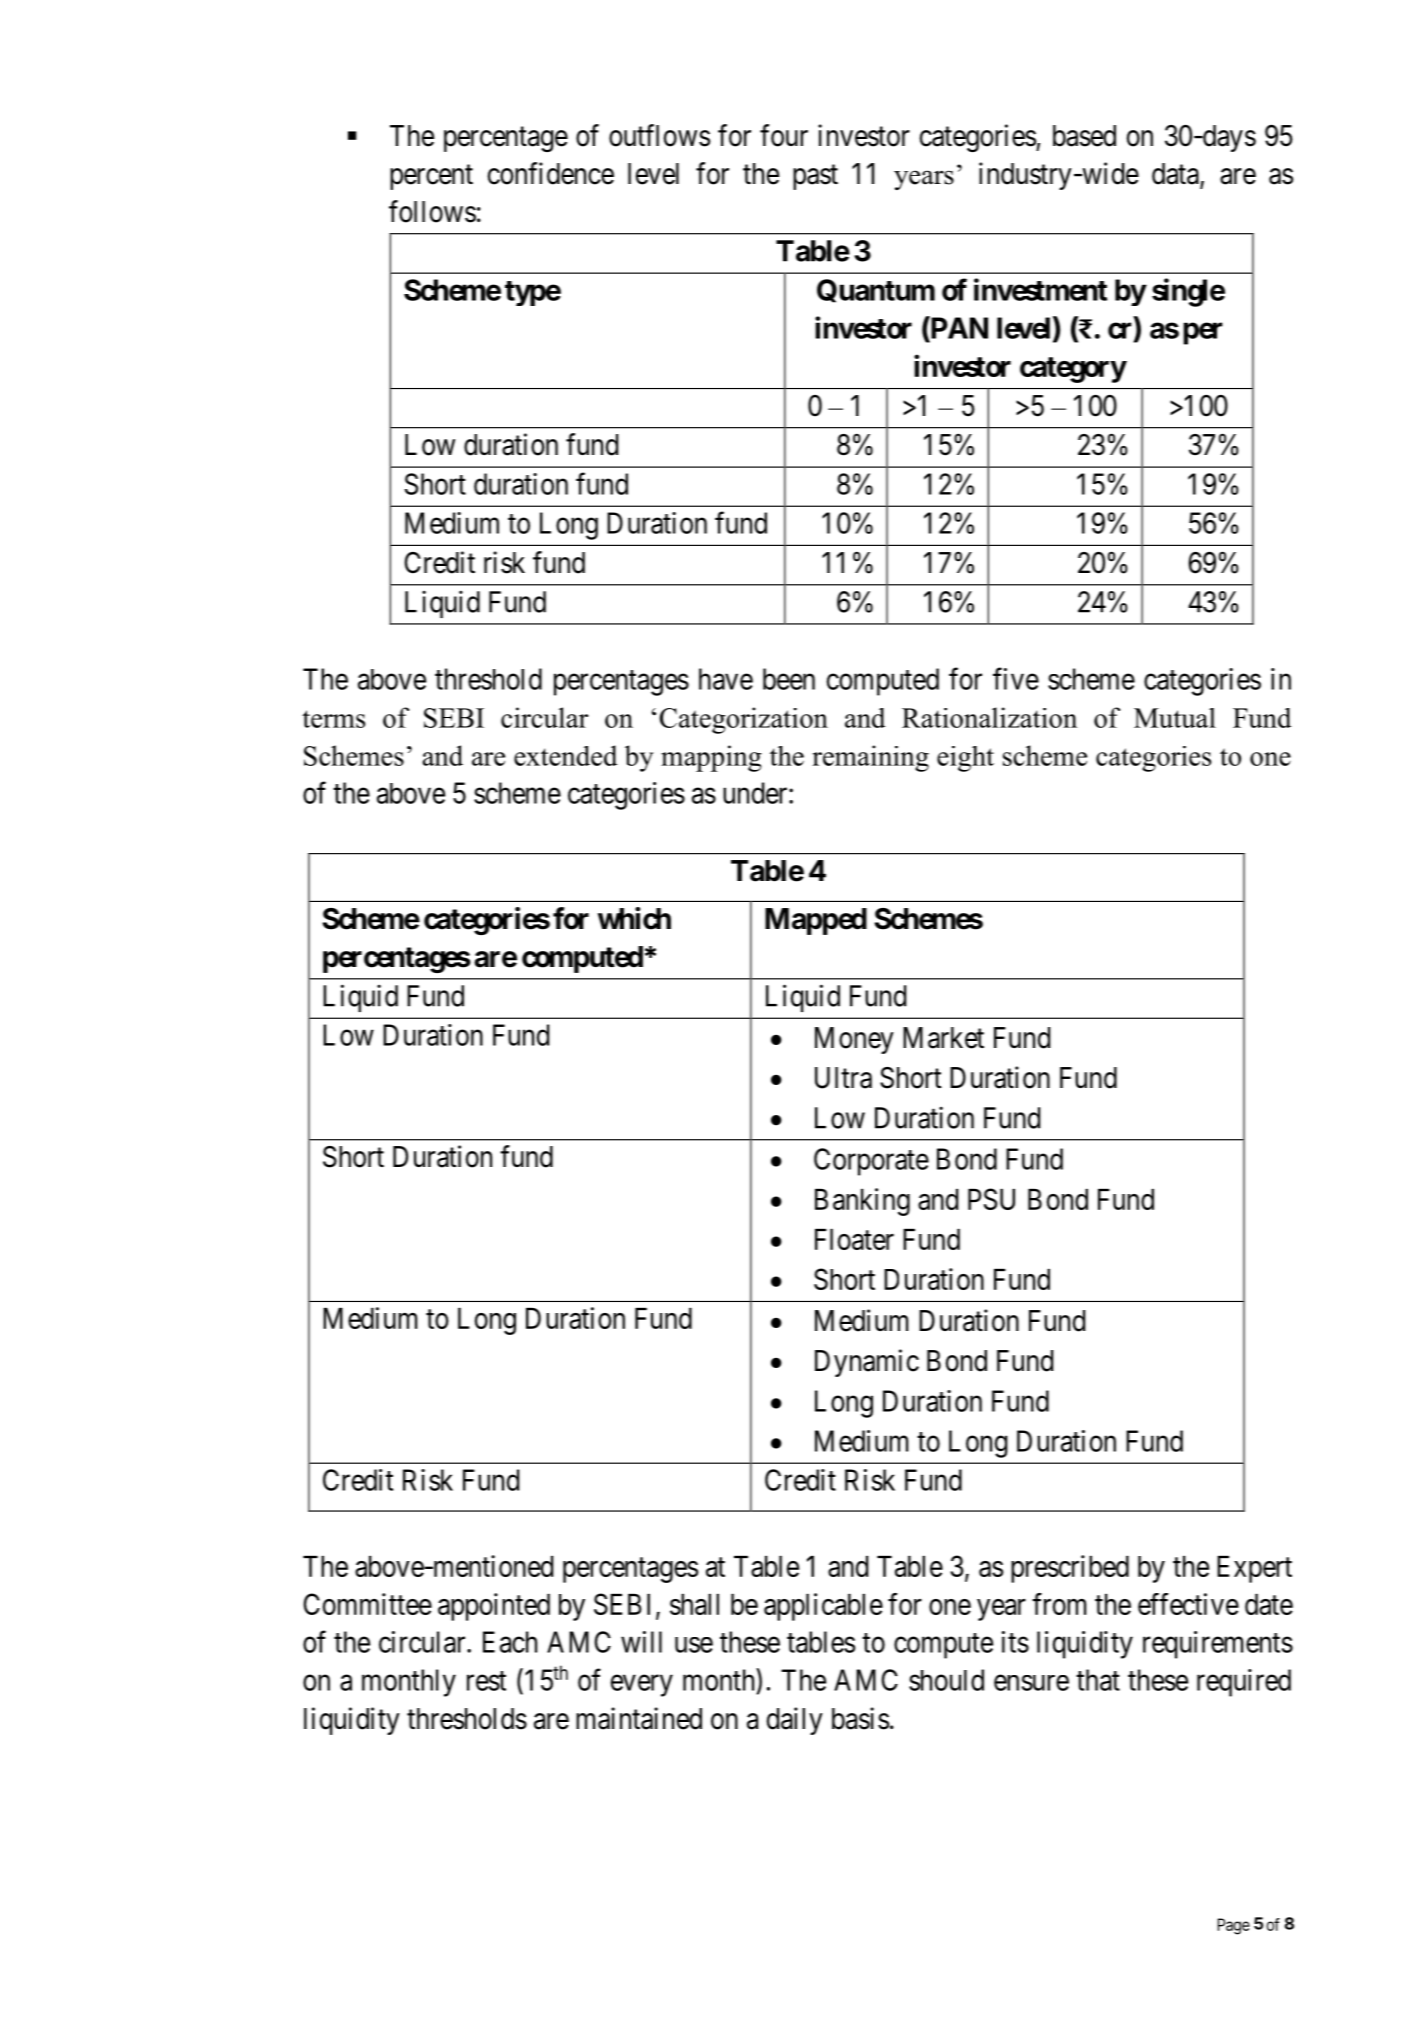 The width and height of the image is (1428, 2019). What do you see at coordinates (815, 177) in the image?
I see `past` at bounding box center [815, 177].
